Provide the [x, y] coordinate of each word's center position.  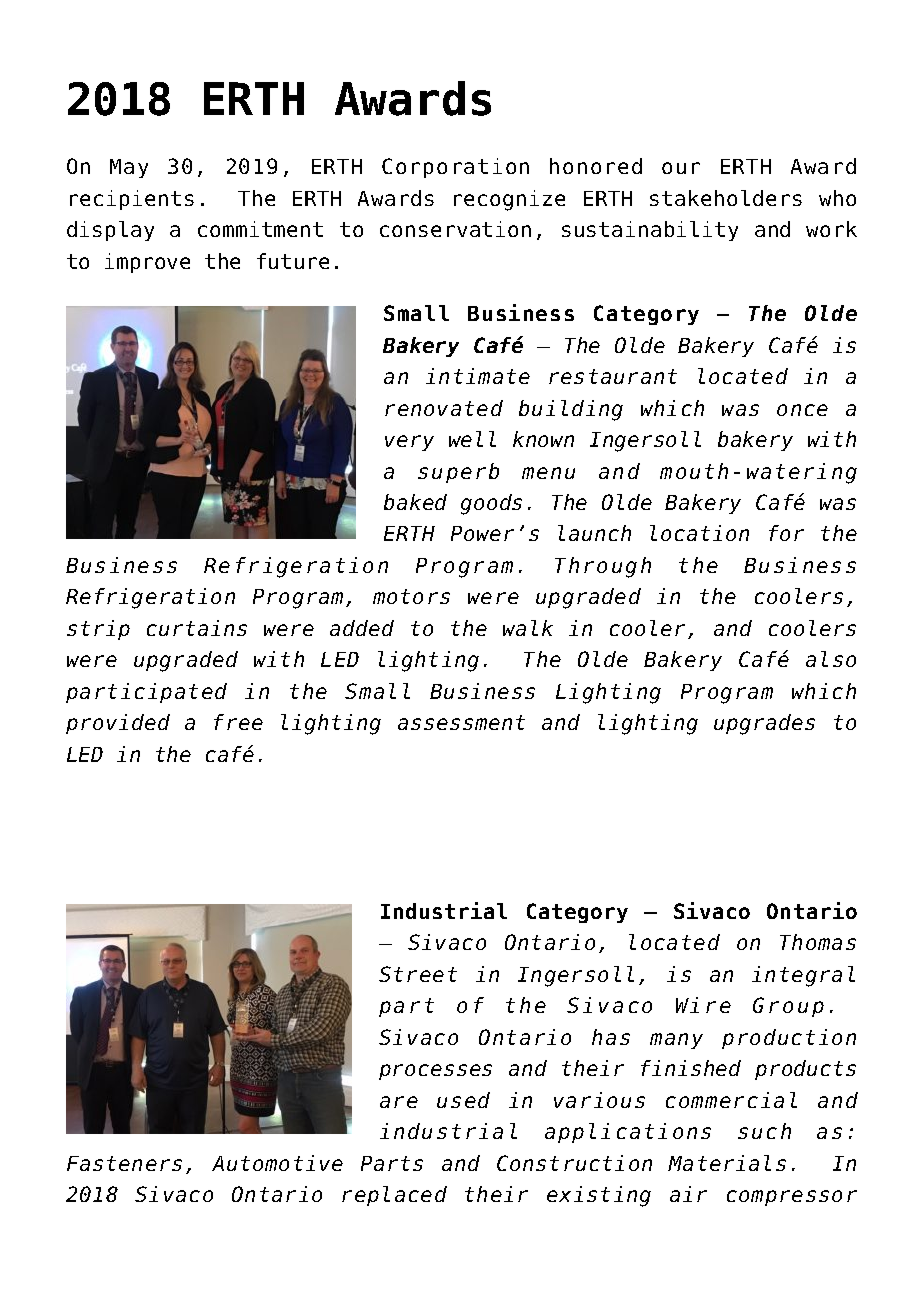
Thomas [818, 942]
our [681, 168]
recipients [132, 200]
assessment [461, 722]
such [764, 1131]
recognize [509, 200]
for [786, 533]
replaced [394, 1196]
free [238, 722]
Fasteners [124, 1163]
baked [415, 502]
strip [98, 630]
